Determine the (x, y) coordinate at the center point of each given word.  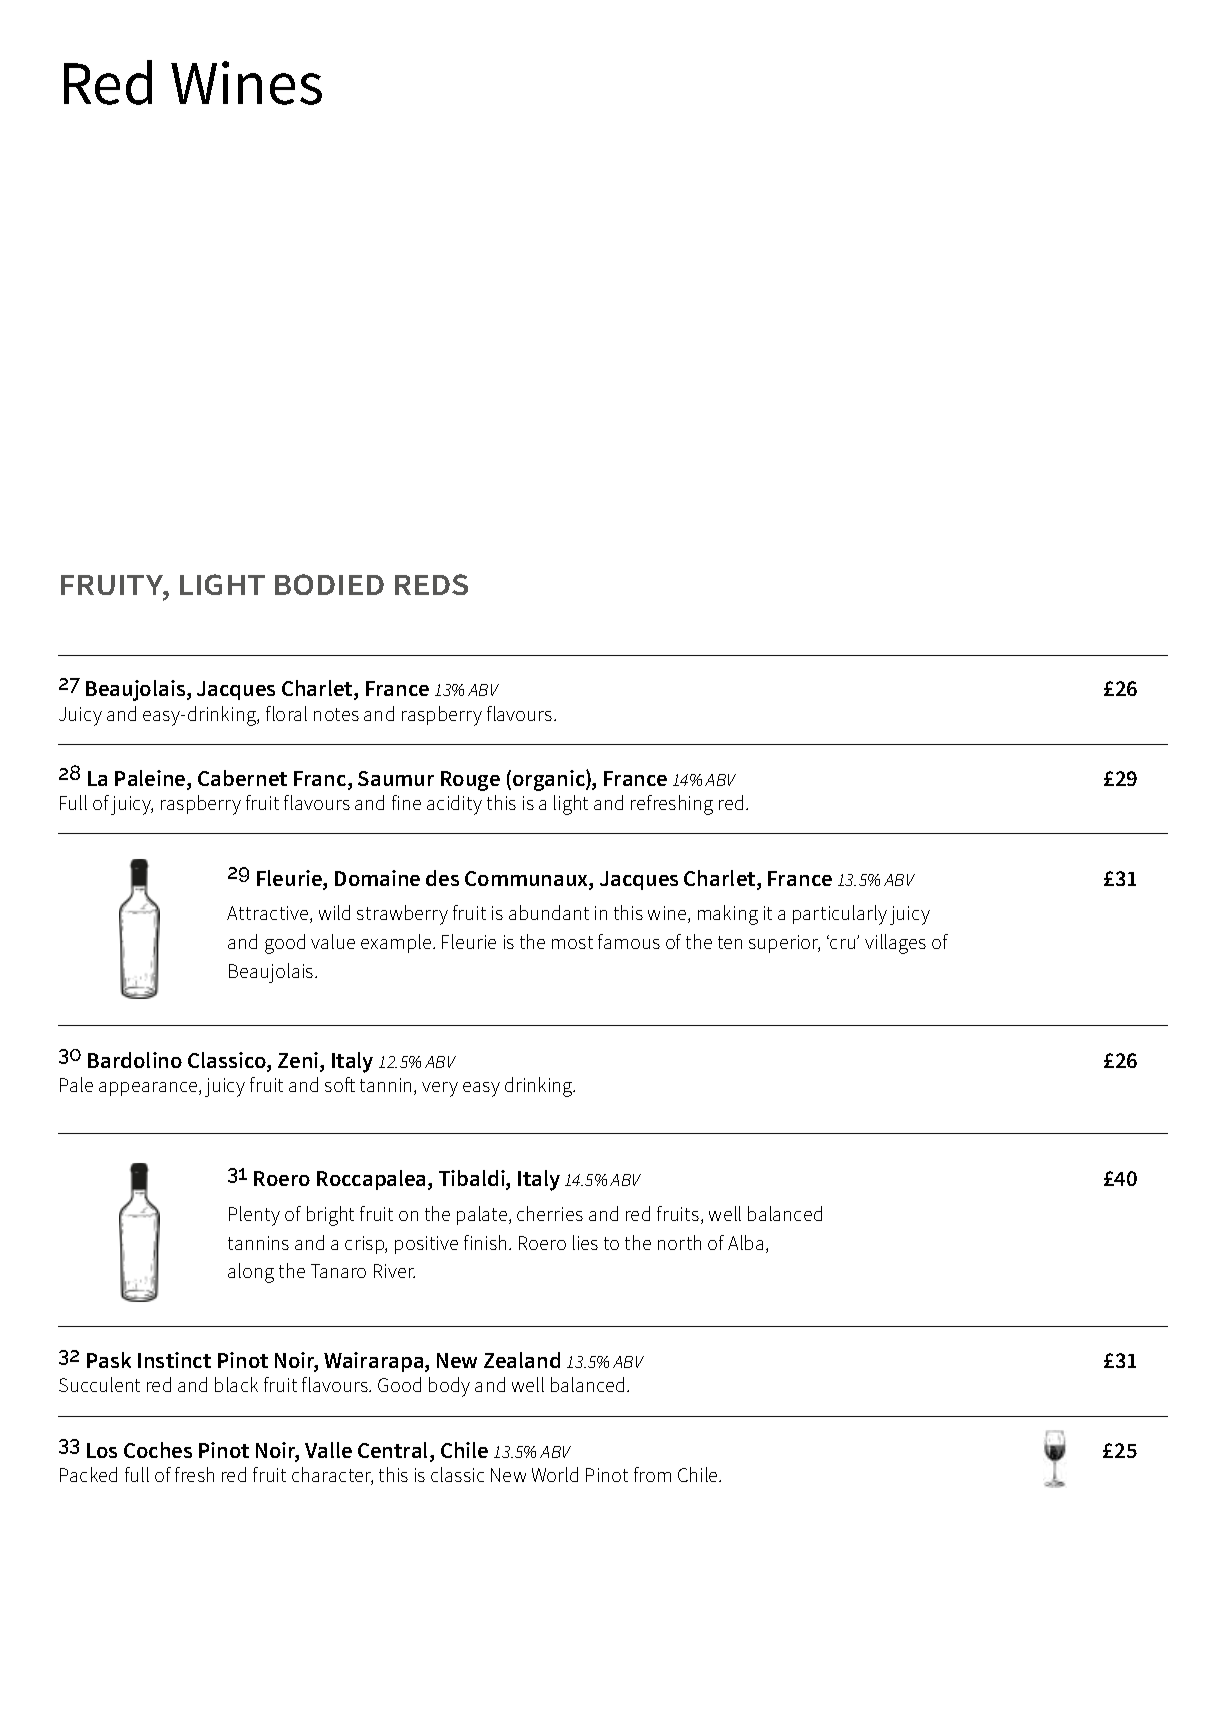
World (555, 1474)
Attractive (269, 914)
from (652, 1474)
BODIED (329, 584)
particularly (840, 915)
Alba (745, 1242)
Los (102, 1450)
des (442, 878)
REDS (431, 584)
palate (483, 1215)
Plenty (254, 1216)
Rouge (470, 781)
